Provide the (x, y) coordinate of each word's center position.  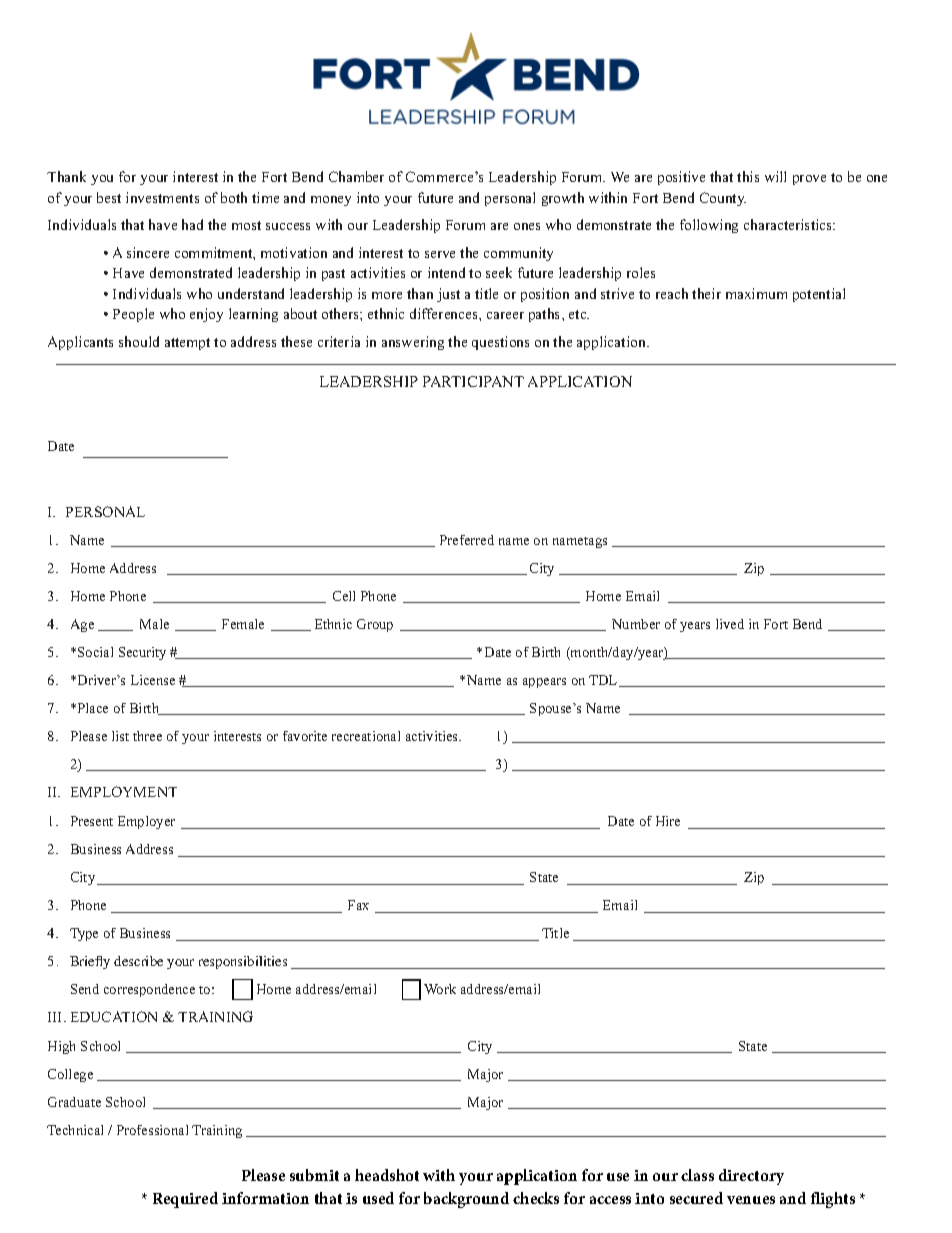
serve (440, 254)
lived (730, 624)
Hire (668, 821)
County (723, 199)
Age (82, 625)
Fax (358, 905)
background (466, 1200)
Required (185, 1200)
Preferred (467, 540)
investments (162, 197)
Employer (146, 822)
